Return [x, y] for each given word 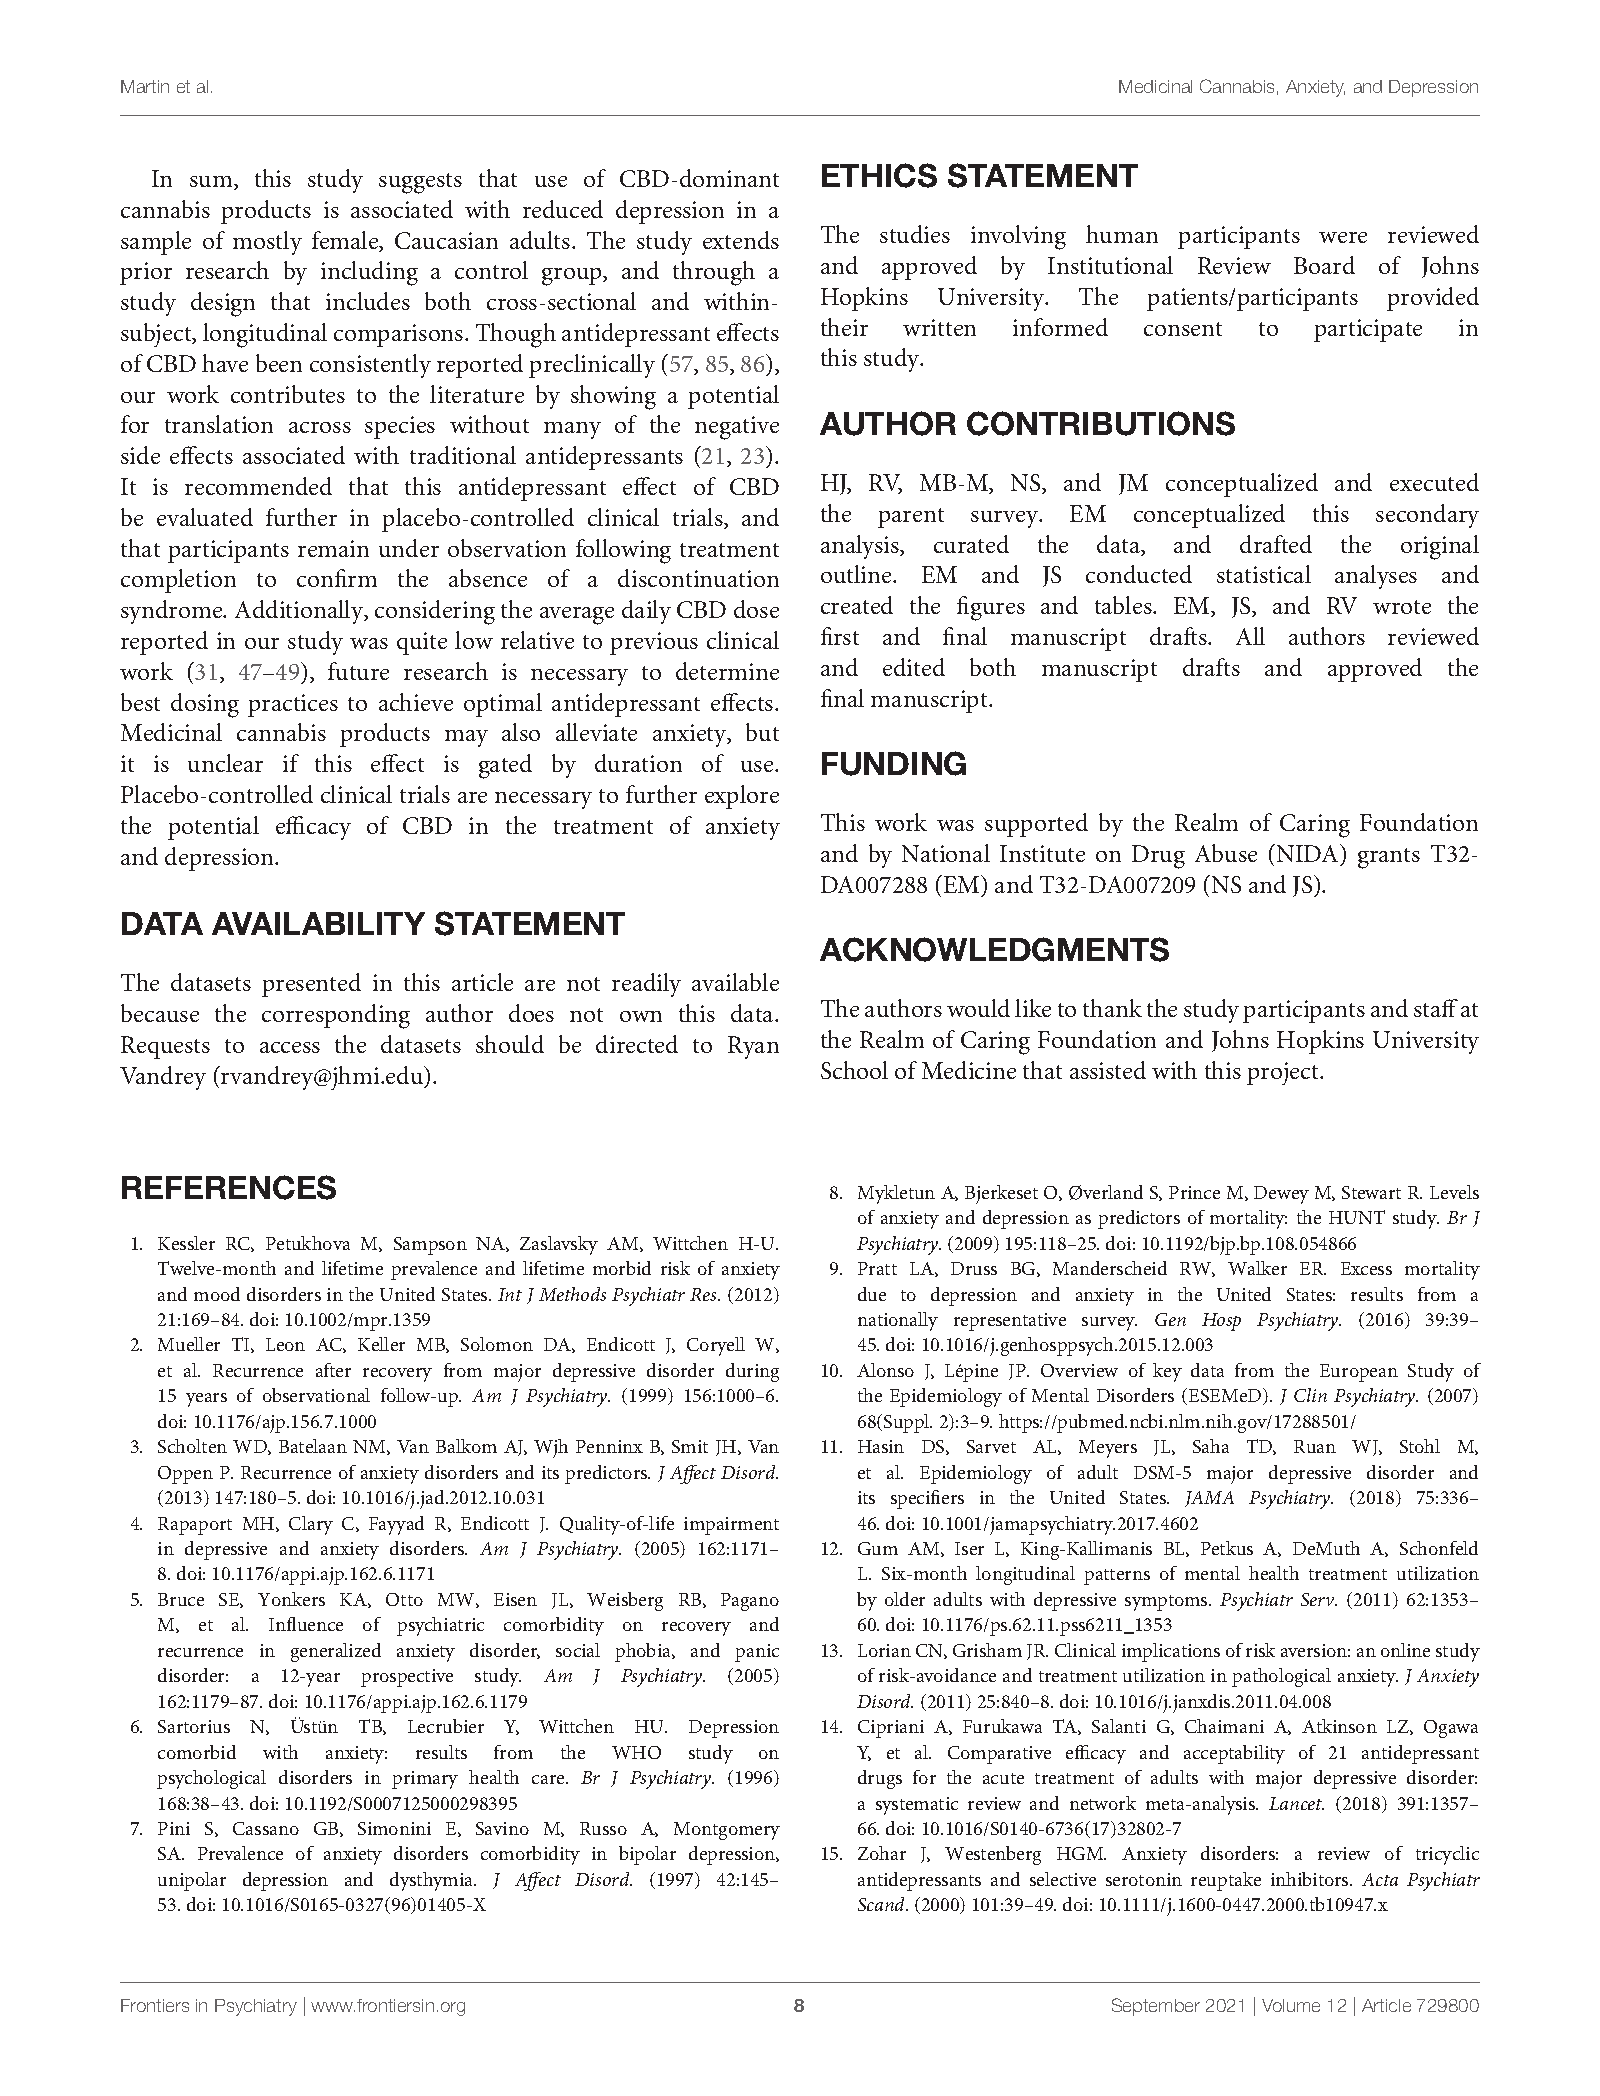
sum [212, 183]
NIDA [1307, 853]
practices [293, 705]
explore [742, 797]
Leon [285, 1344]
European [1359, 1373]
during [752, 1372]
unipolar [192, 1881]
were [1343, 237]
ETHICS [879, 175]
